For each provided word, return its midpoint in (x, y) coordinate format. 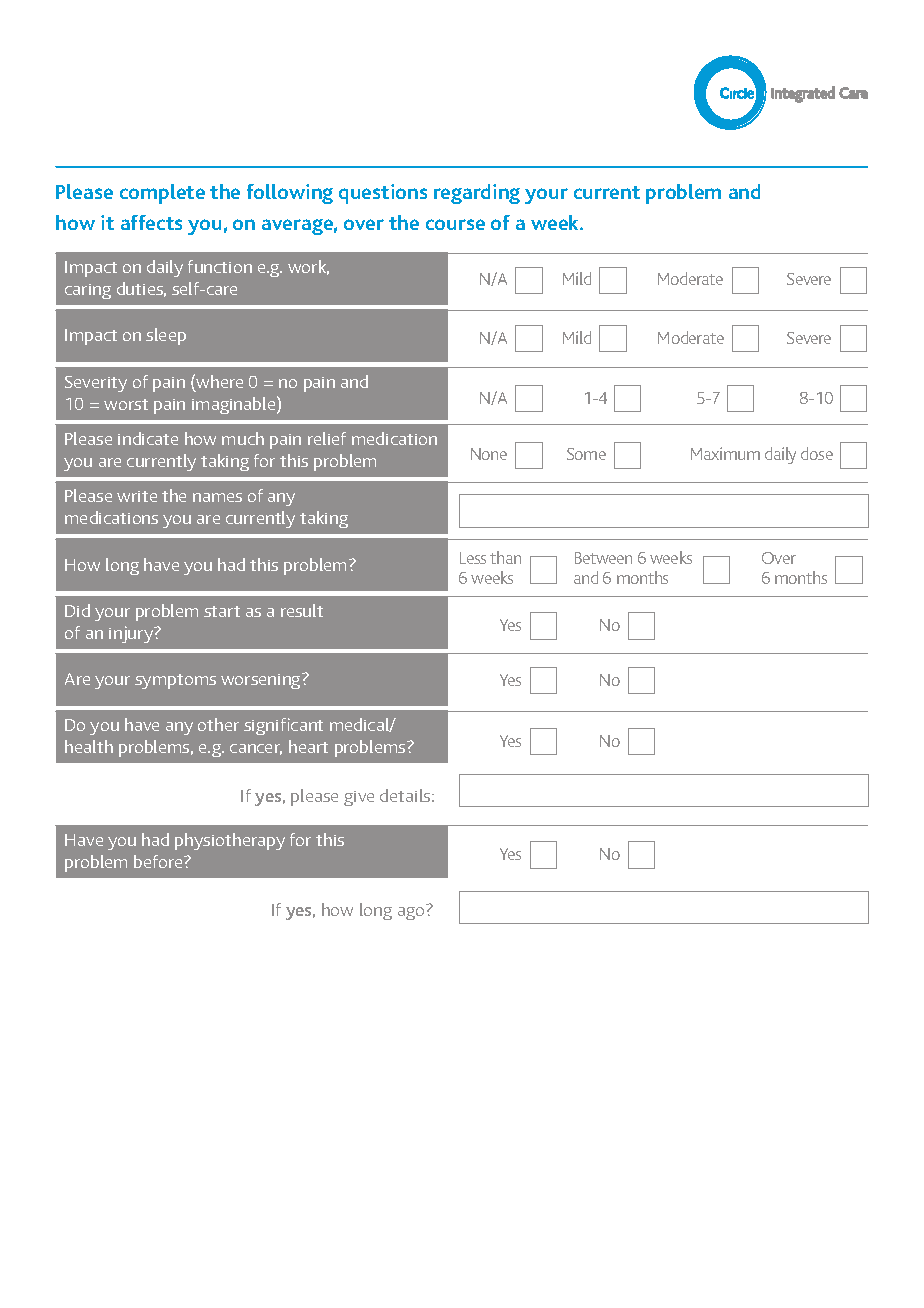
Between (603, 558)
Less (473, 558)
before (159, 861)
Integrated (803, 94)
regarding (477, 194)
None (489, 454)
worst (126, 404)
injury (132, 634)
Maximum (725, 453)
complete (162, 194)
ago (411, 913)
